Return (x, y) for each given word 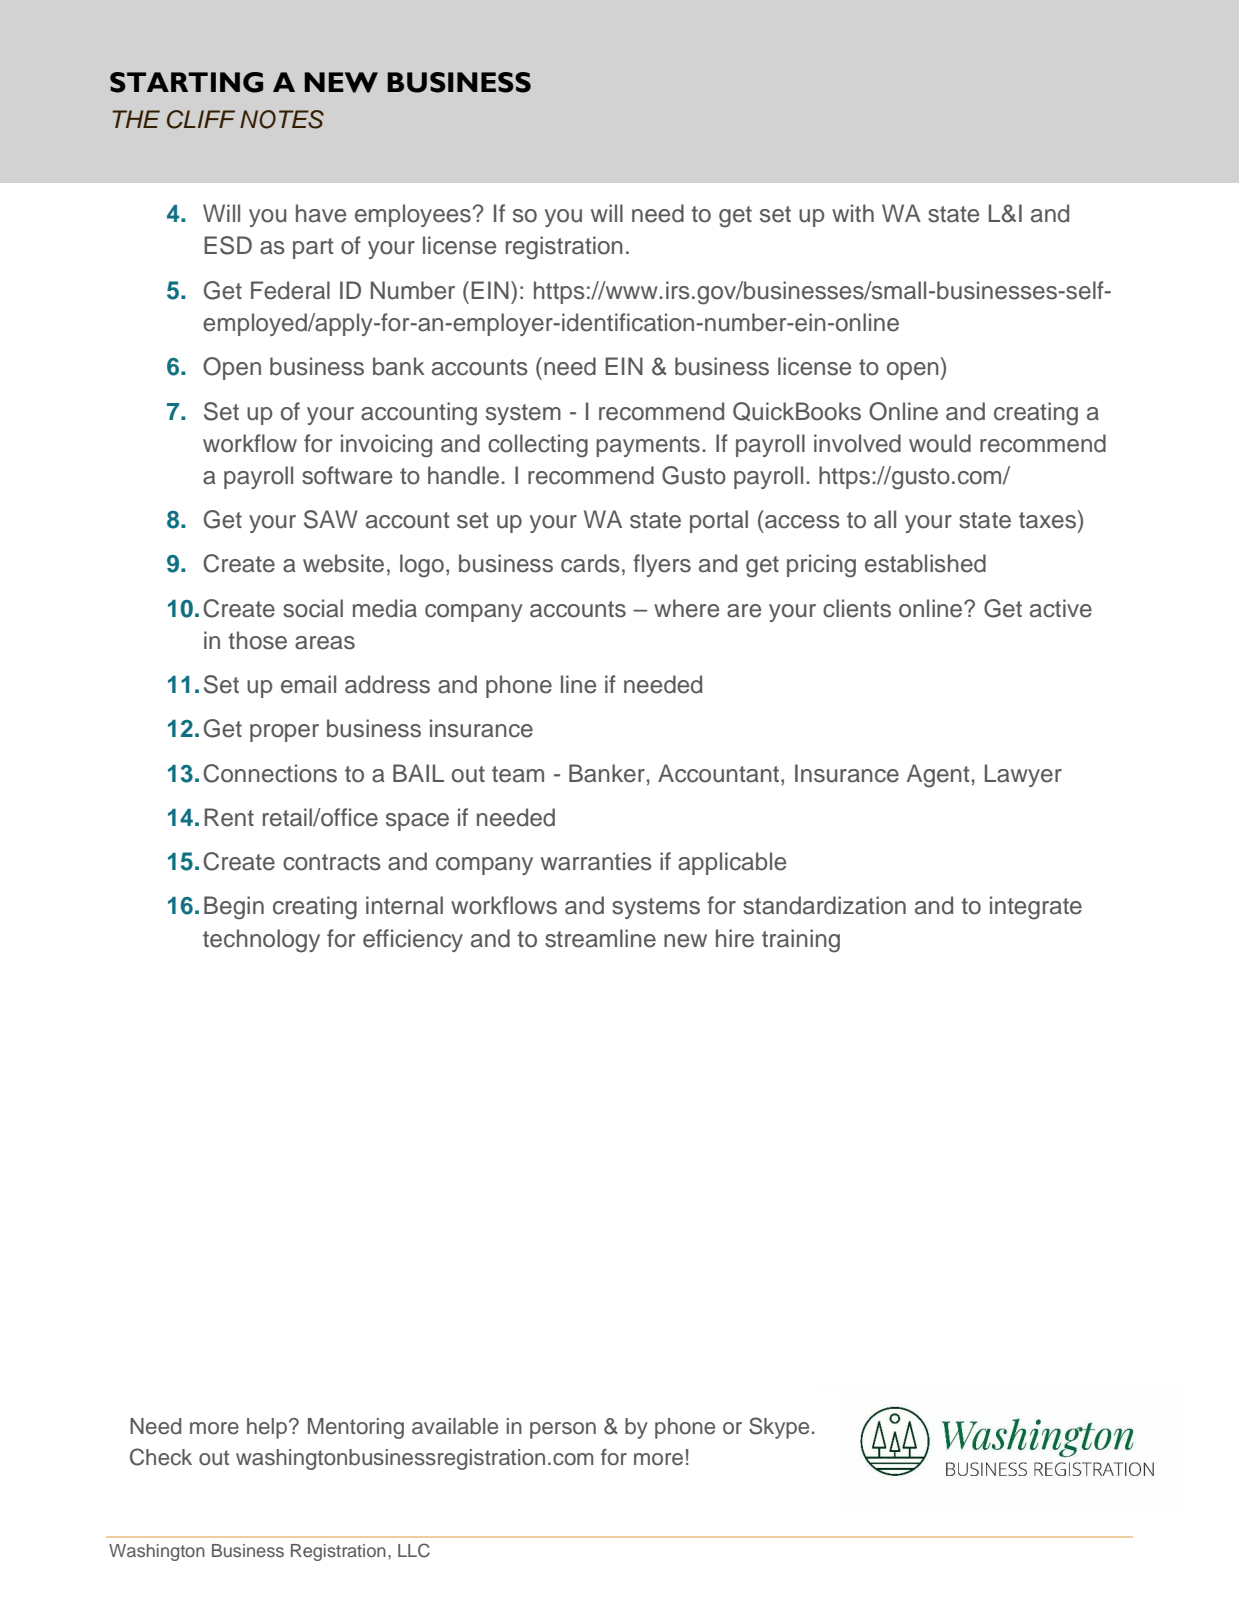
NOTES (282, 119)
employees (413, 215)
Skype (779, 1428)
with (853, 213)
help (268, 1428)
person (563, 1430)
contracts (332, 862)
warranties (596, 861)
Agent (938, 776)
